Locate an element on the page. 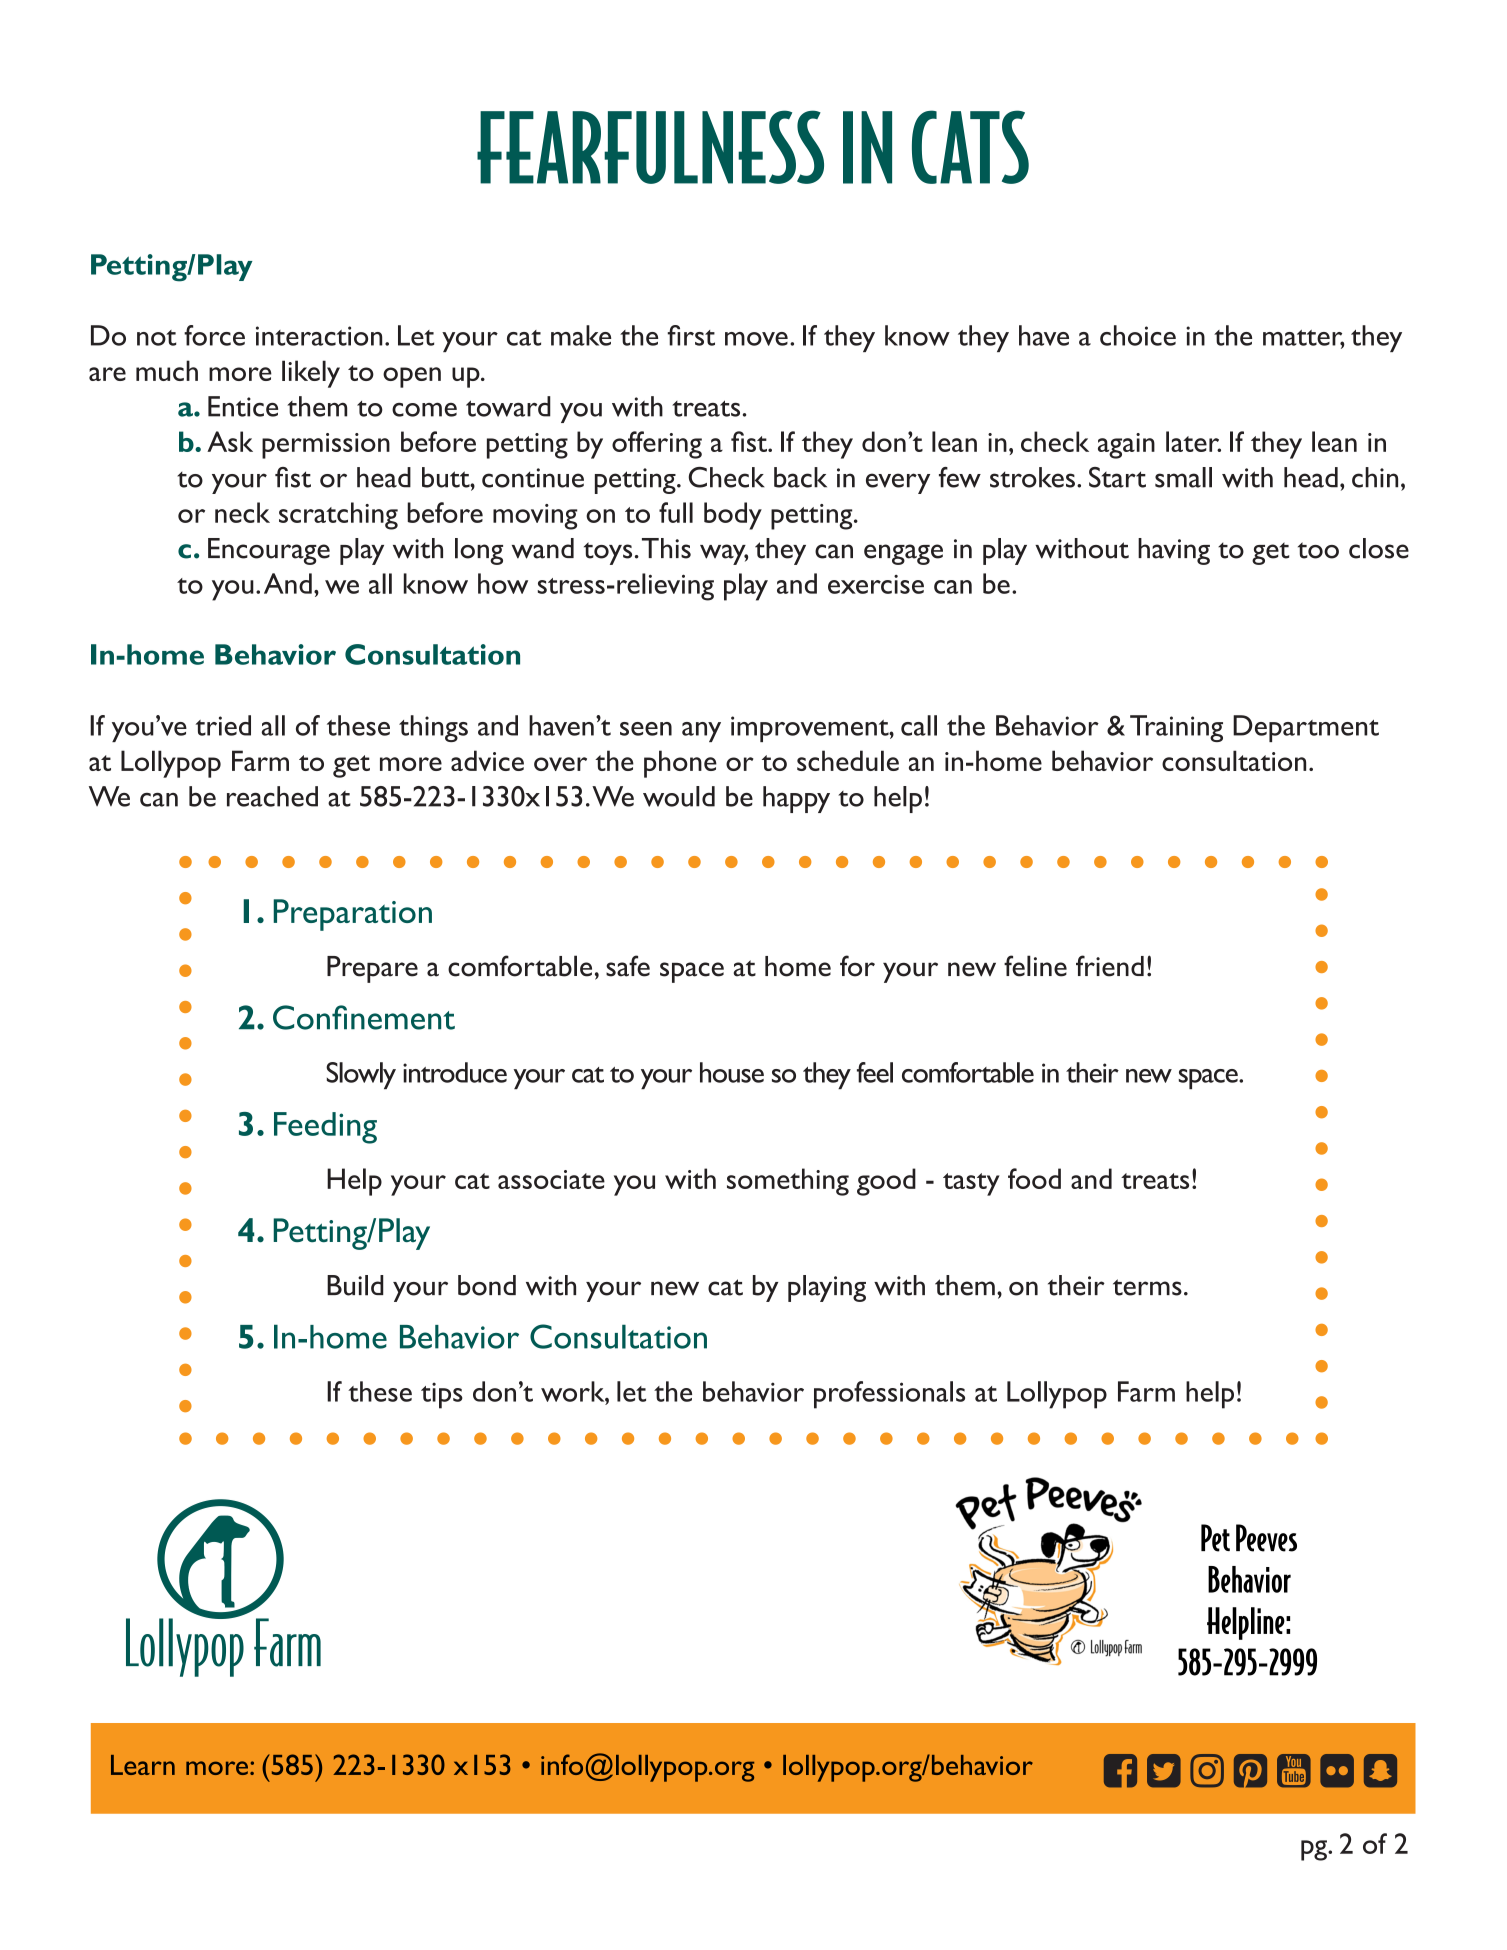 The width and height of the document is (1507, 1950). Learn is located at coordinates (143, 1765).
